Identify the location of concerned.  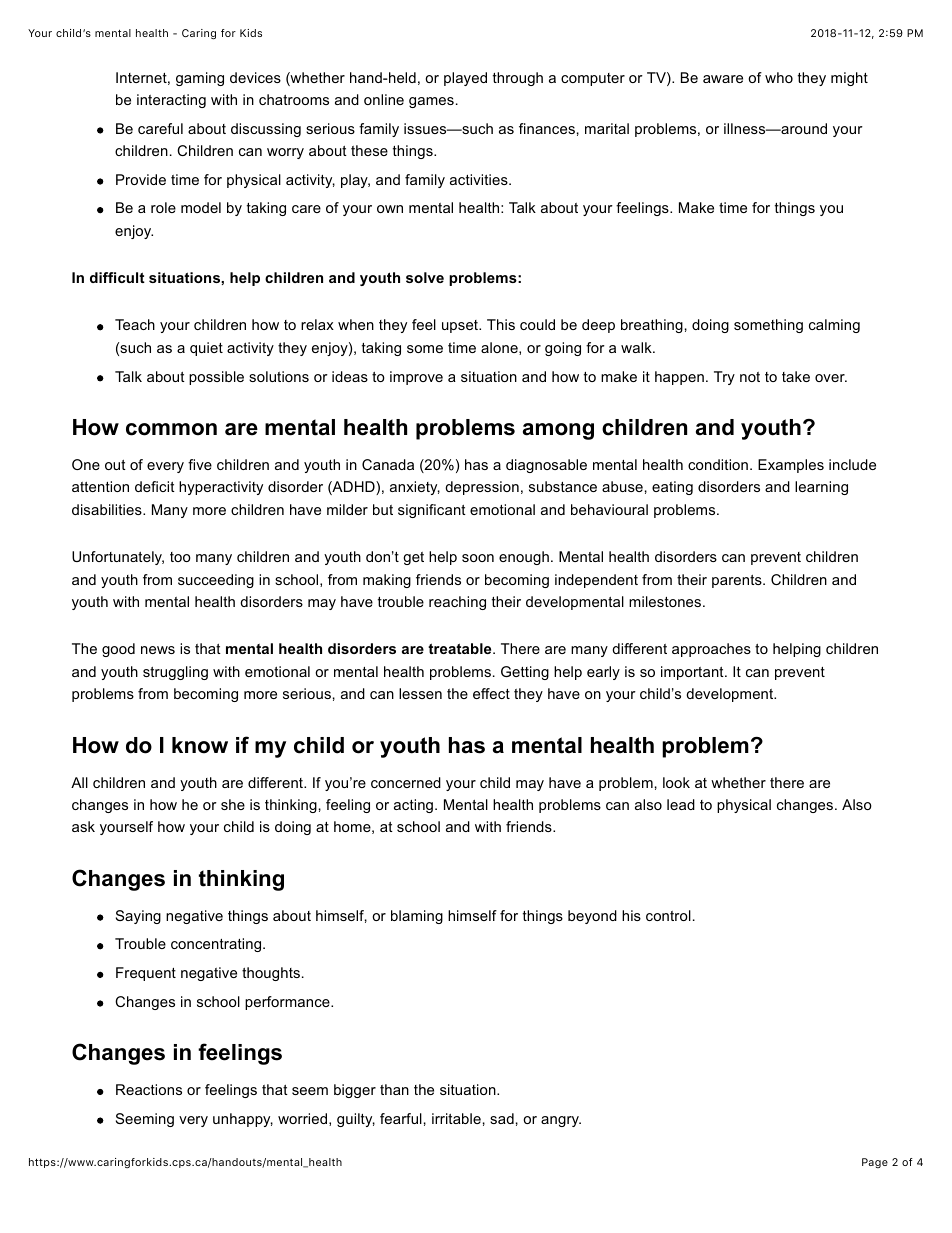
(406, 782).
